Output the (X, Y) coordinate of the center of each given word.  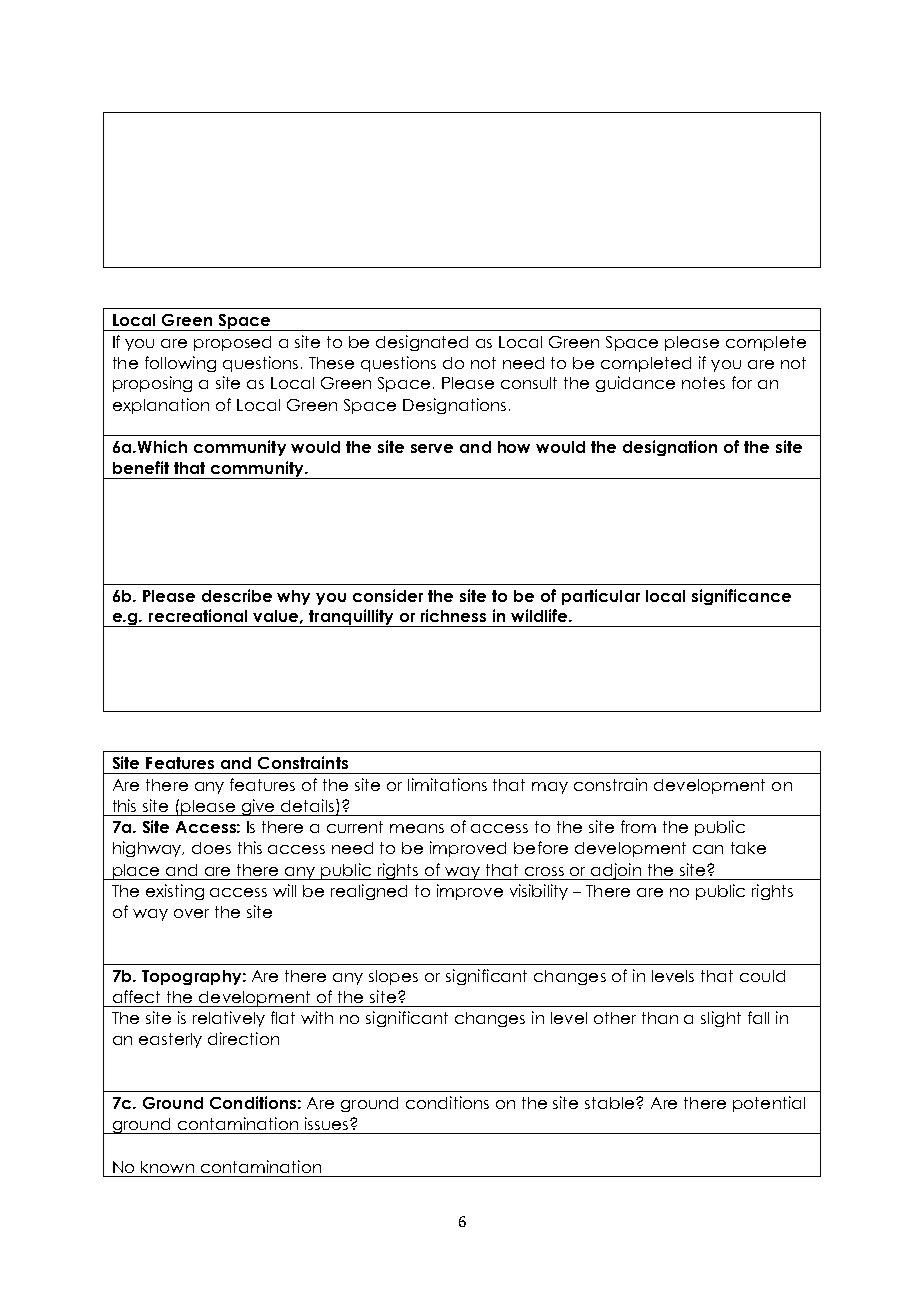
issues (326, 1123)
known (167, 1167)
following (180, 364)
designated (422, 343)
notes (703, 383)
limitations (447, 784)
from (638, 826)
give (258, 807)
